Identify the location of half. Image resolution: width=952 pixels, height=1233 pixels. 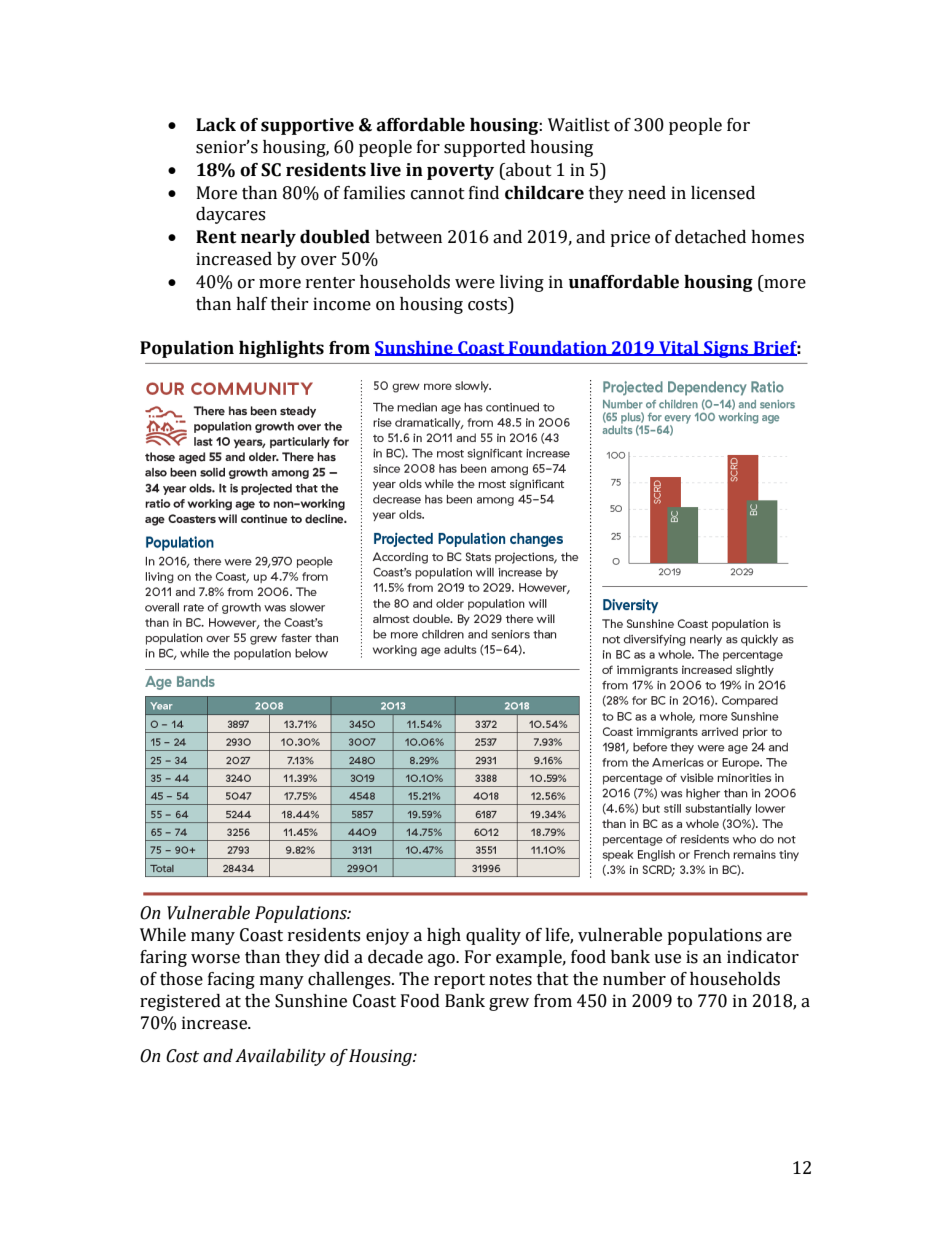
(252, 304).
